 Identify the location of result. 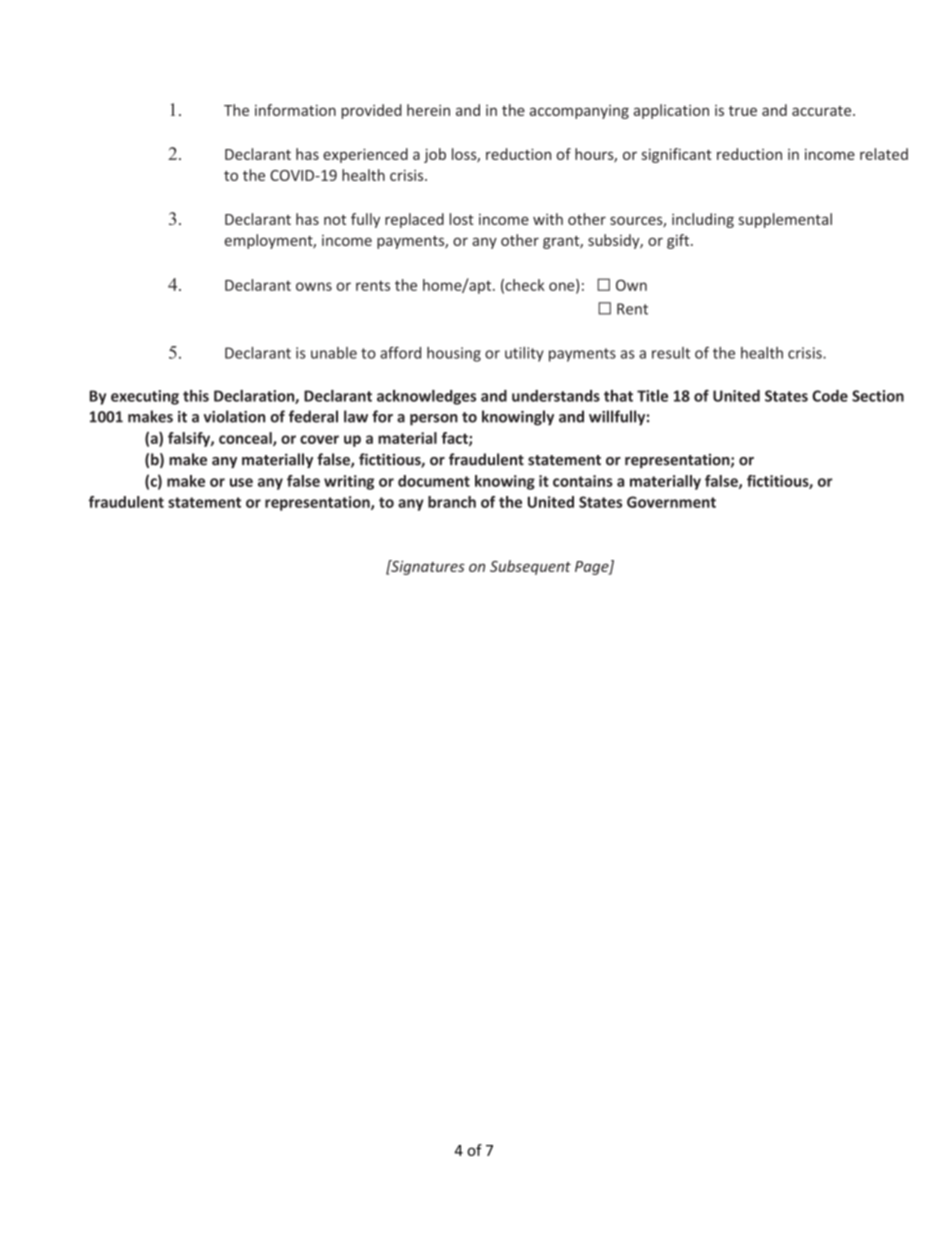
(671, 353).
